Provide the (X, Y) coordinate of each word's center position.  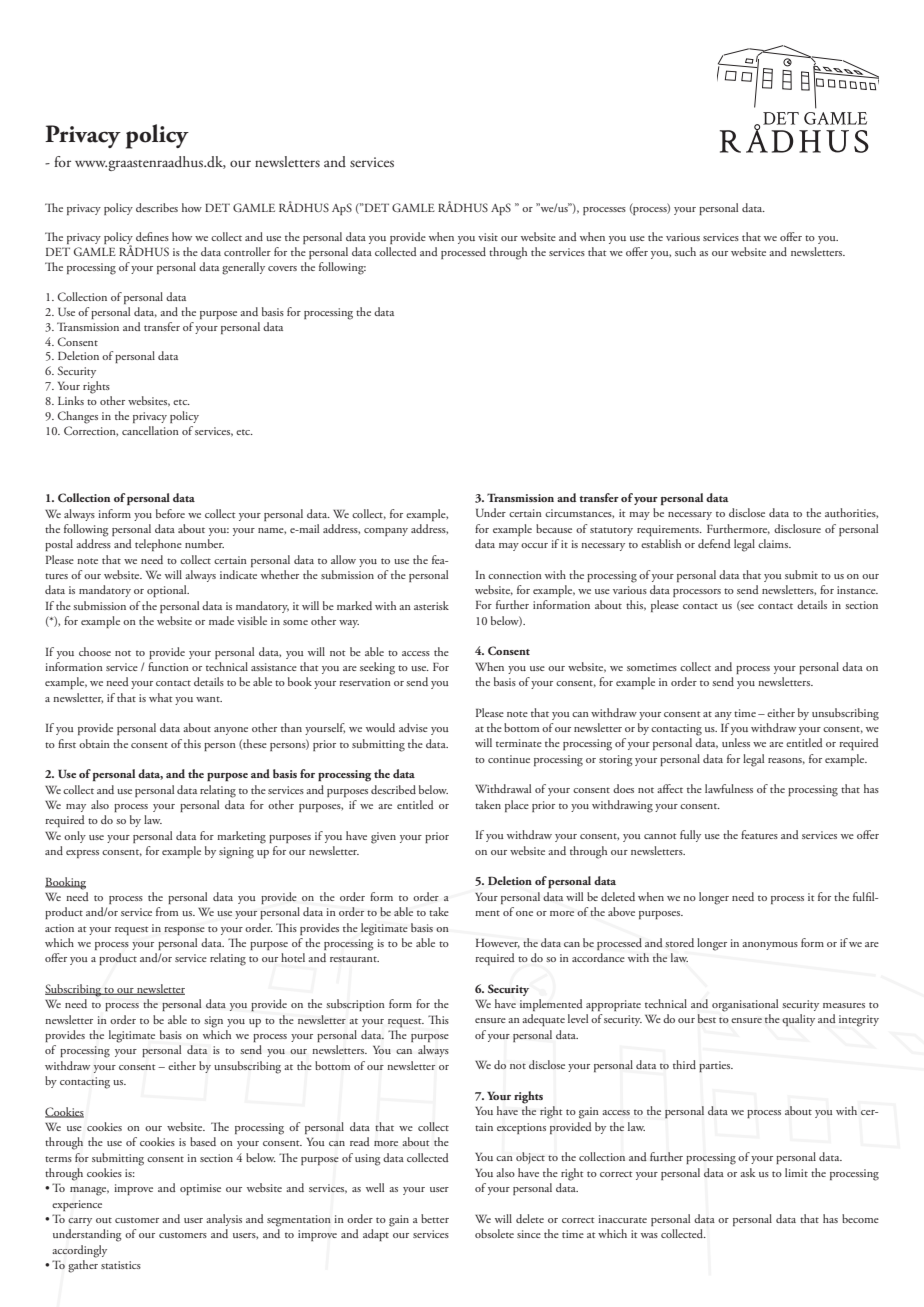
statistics (121, 1265)
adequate (544, 1020)
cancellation (150, 430)
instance (857, 590)
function (168, 666)
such (685, 251)
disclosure (797, 528)
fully (690, 836)
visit (488, 237)
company (386, 532)
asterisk (431, 605)
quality (798, 1020)
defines (152, 236)
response (184, 931)
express (82, 854)
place (517, 806)
